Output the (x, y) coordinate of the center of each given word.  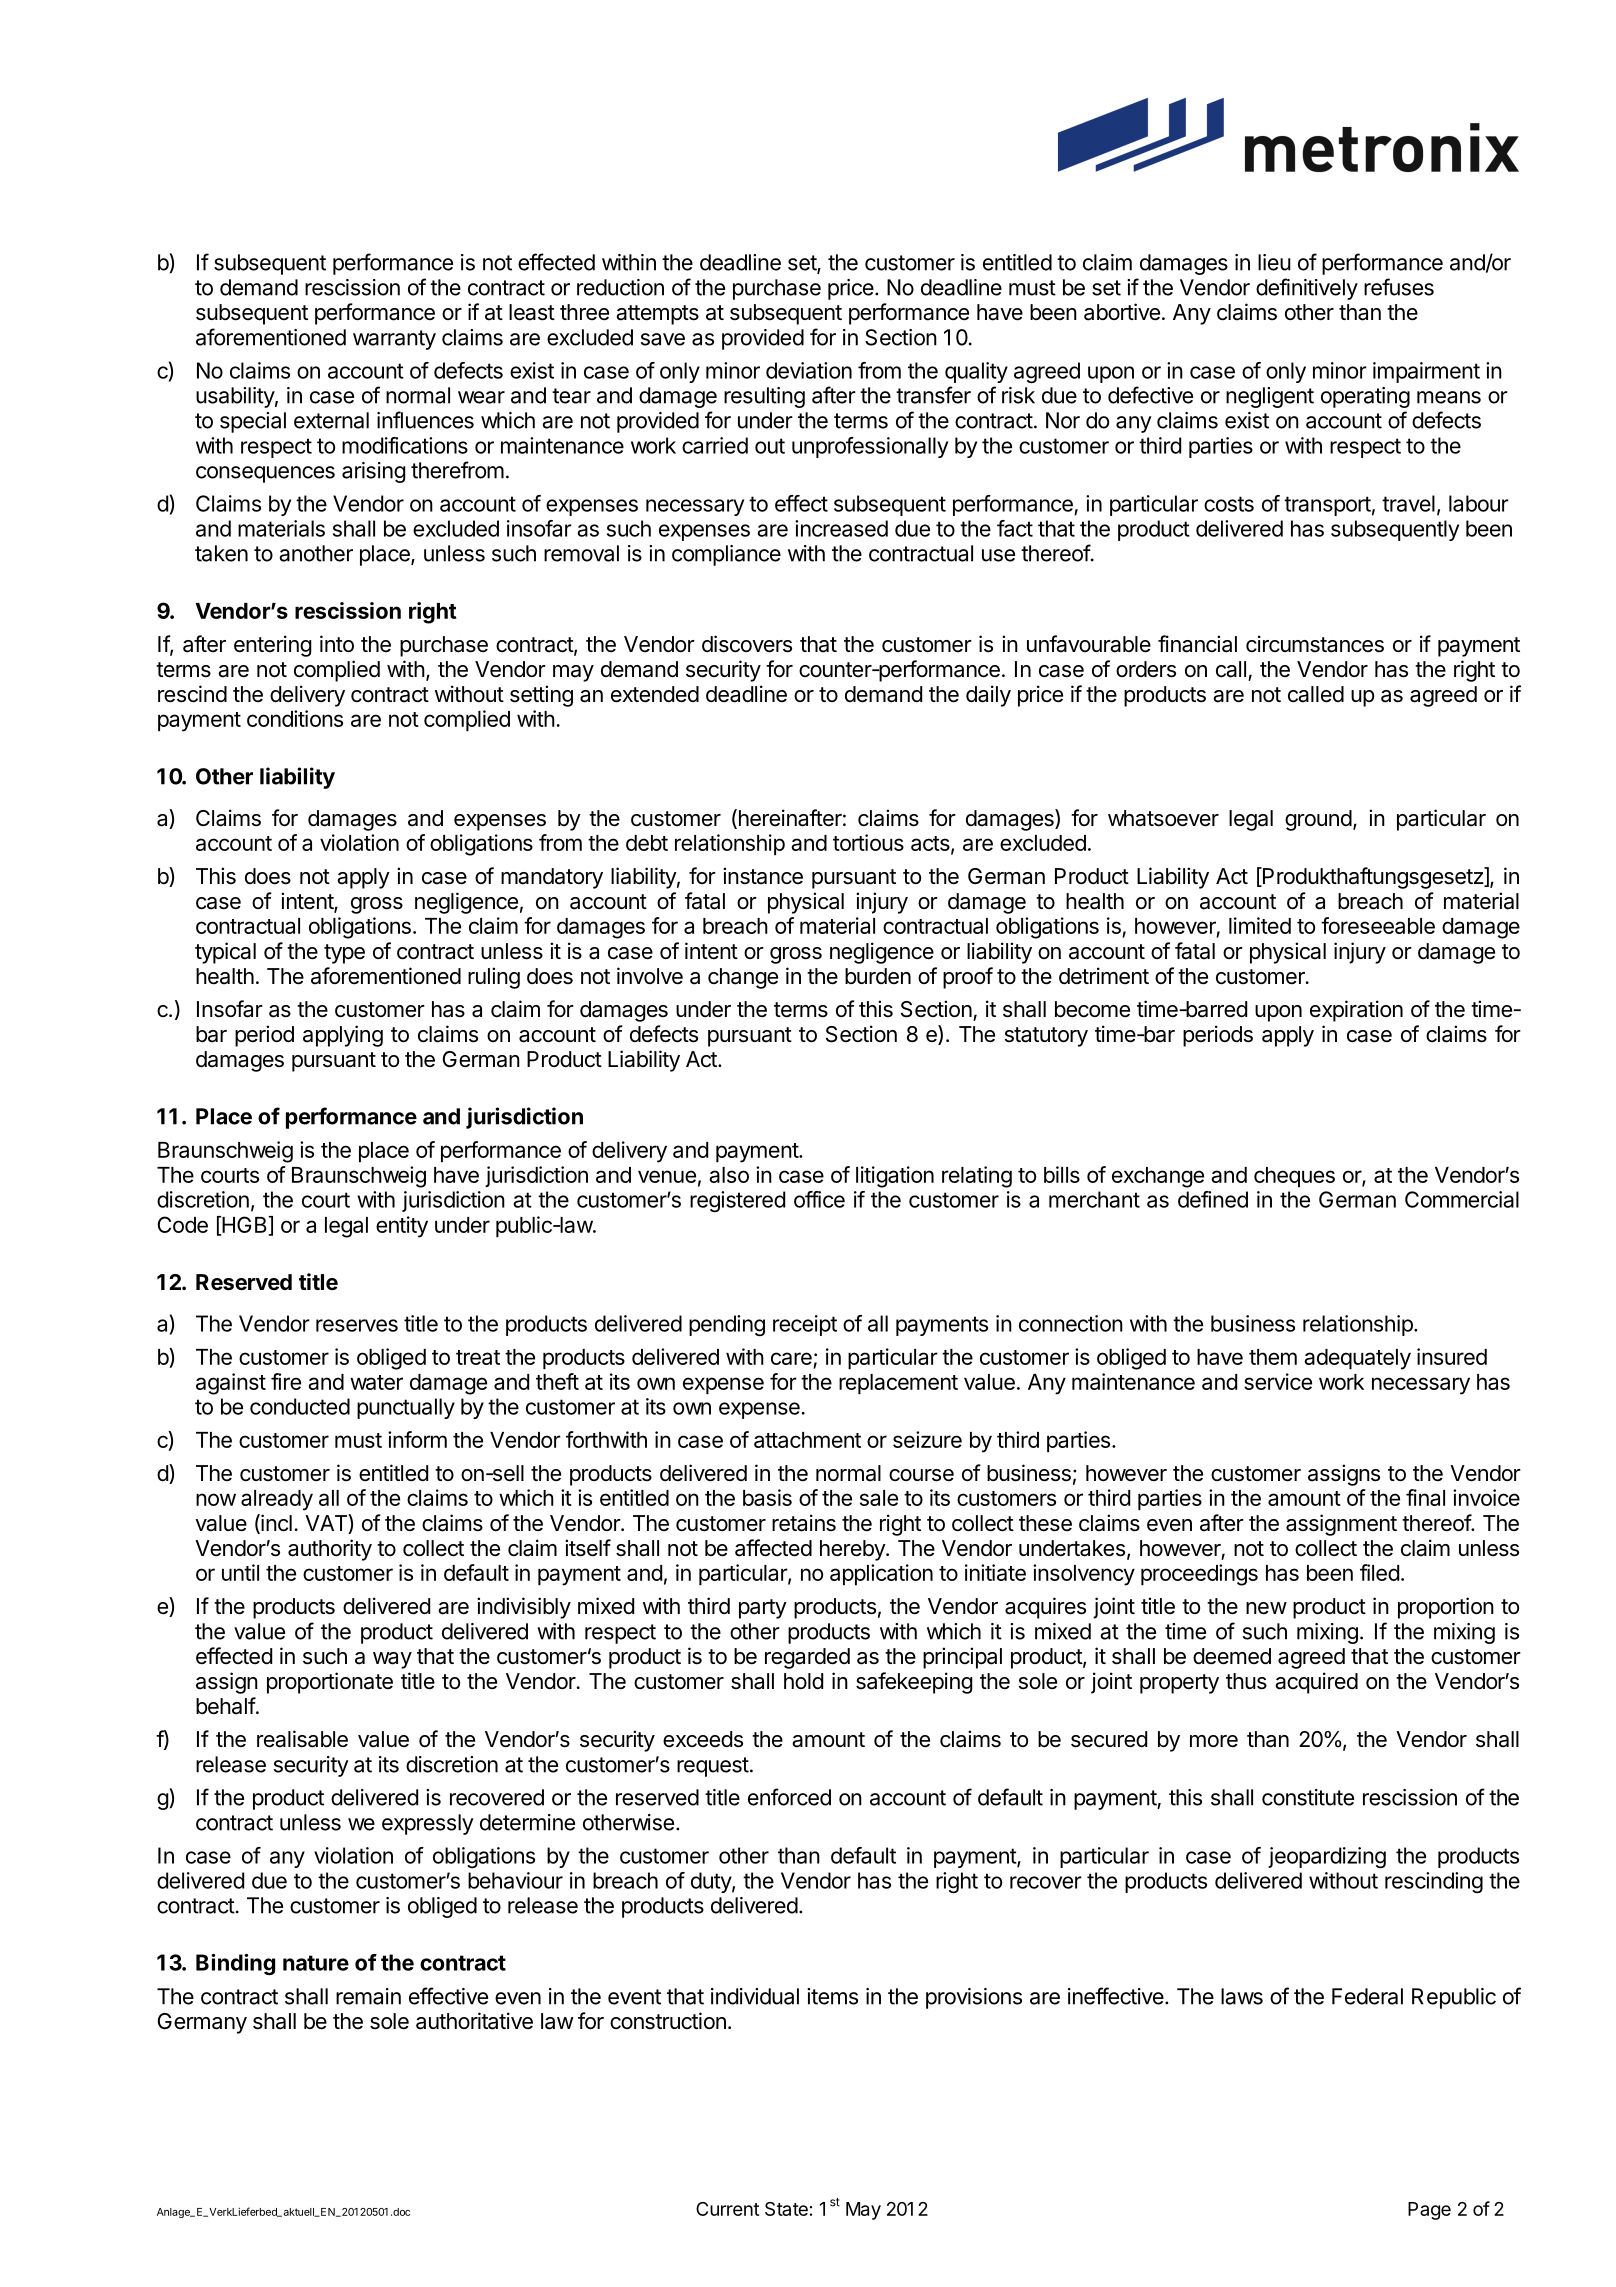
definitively (1307, 289)
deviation (809, 370)
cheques (1294, 1177)
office (819, 1199)
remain (368, 1996)
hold (803, 1681)
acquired (1316, 1683)
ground (1318, 820)
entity (402, 1227)
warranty (394, 340)
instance (763, 876)
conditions (295, 718)
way (392, 1660)
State (786, 2209)
